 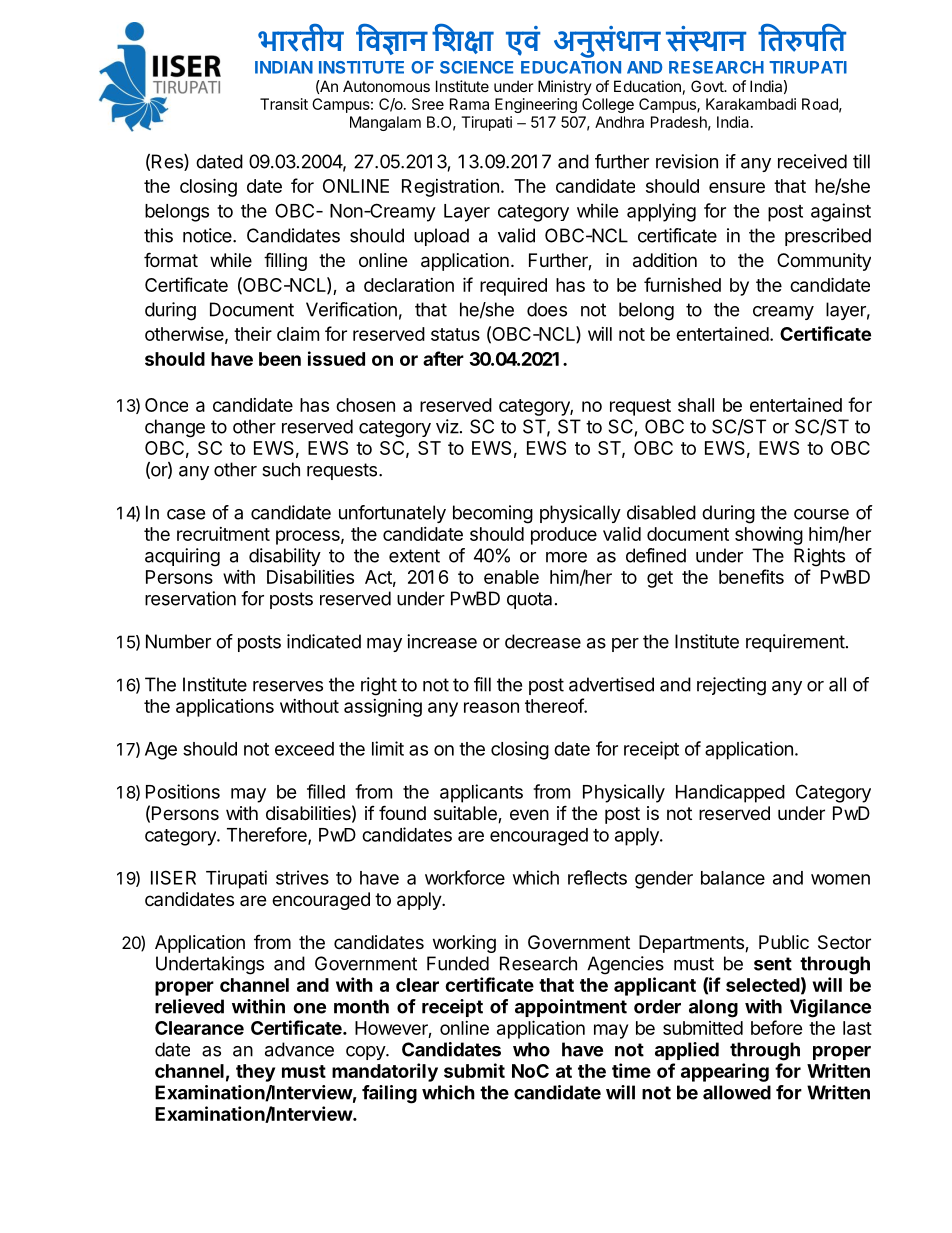 I want to click on enable, so click(x=511, y=577).
